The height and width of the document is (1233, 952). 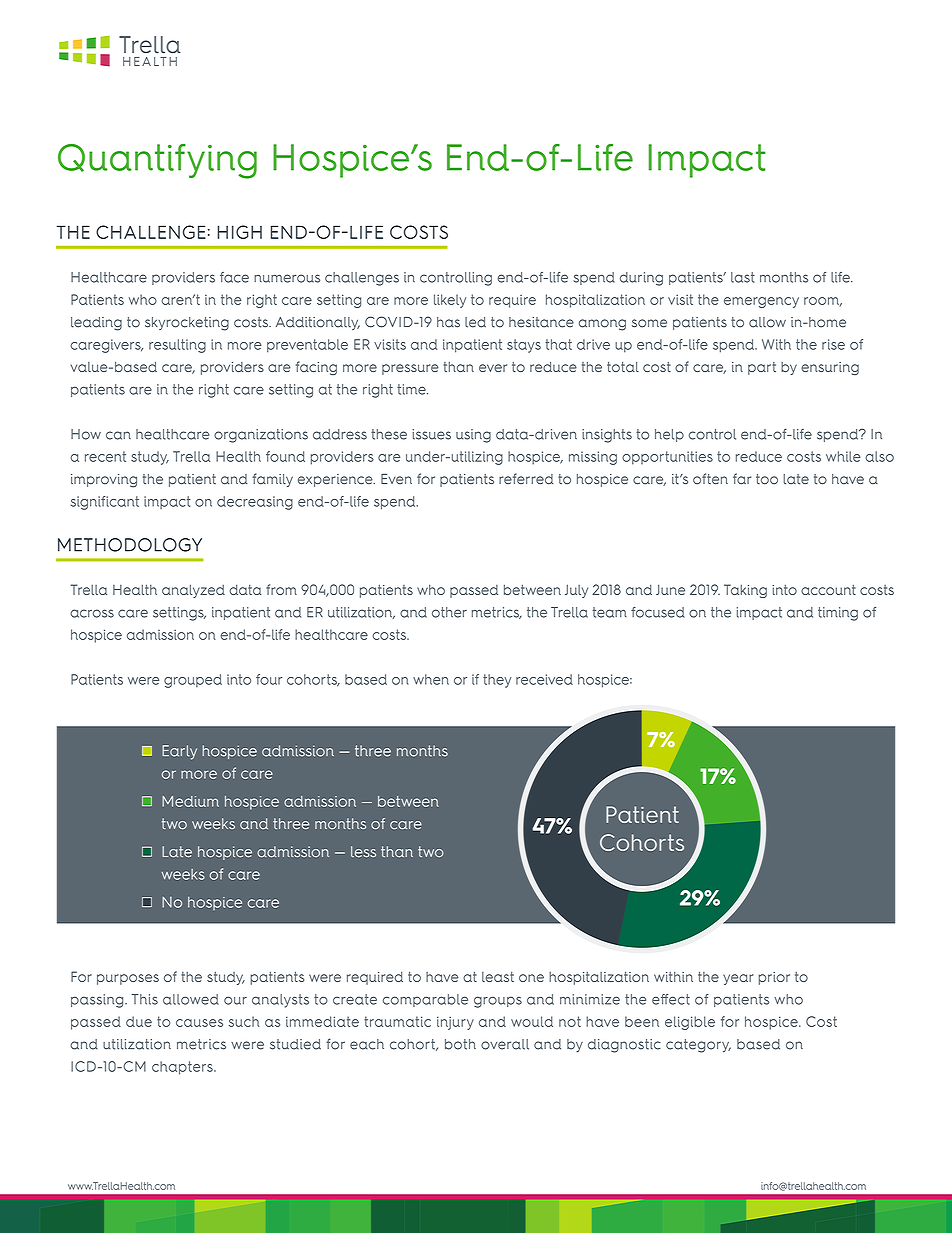 I want to click on last, so click(x=743, y=277).
